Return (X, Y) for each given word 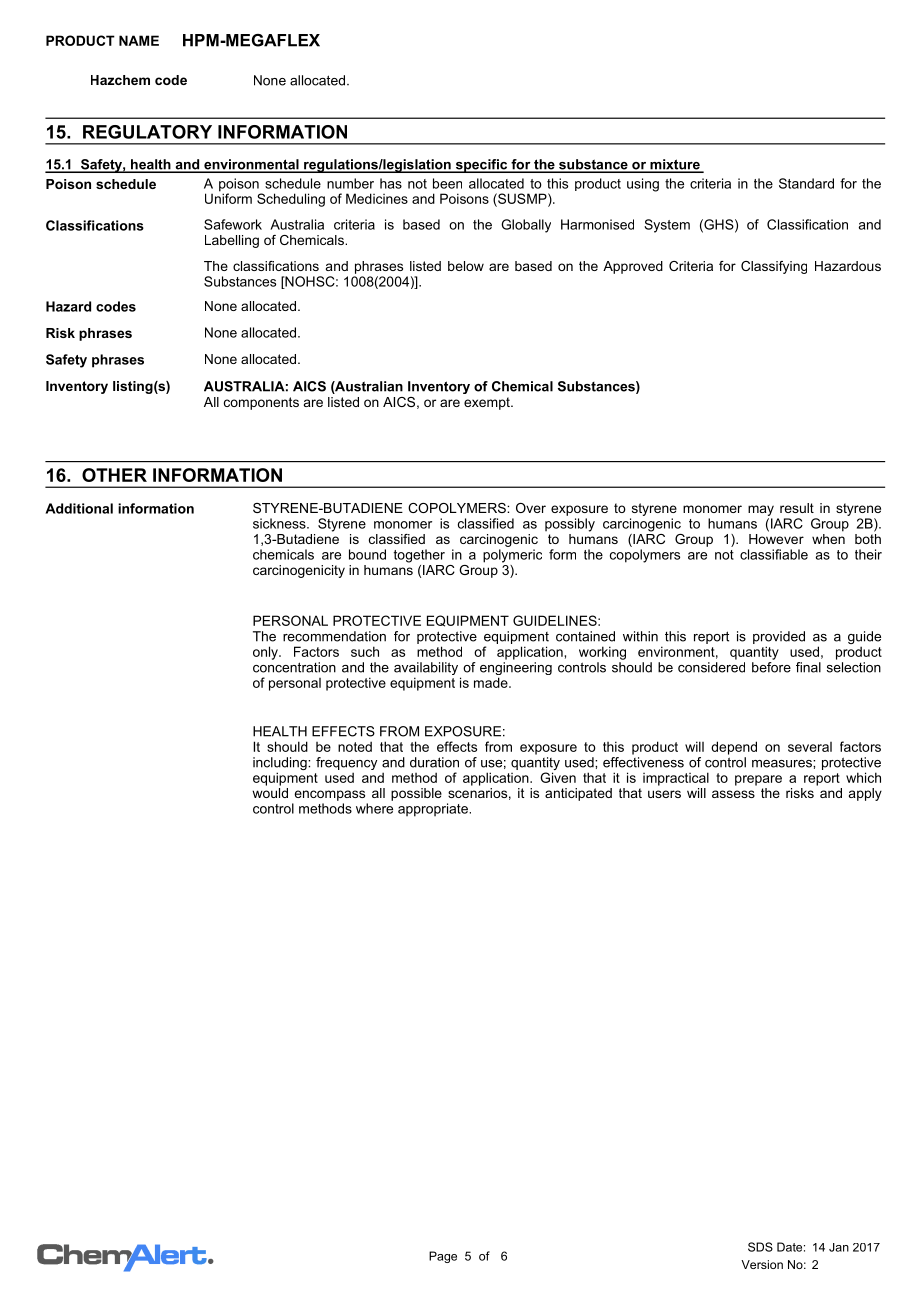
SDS (760, 1247)
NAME (139, 40)
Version (762, 1264)
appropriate (434, 810)
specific (481, 166)
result (797, 508)
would (270, 791)
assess (733, 794)
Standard (806, 183)
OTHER (114, 475)
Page (443, 1257)
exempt (488, 403)
